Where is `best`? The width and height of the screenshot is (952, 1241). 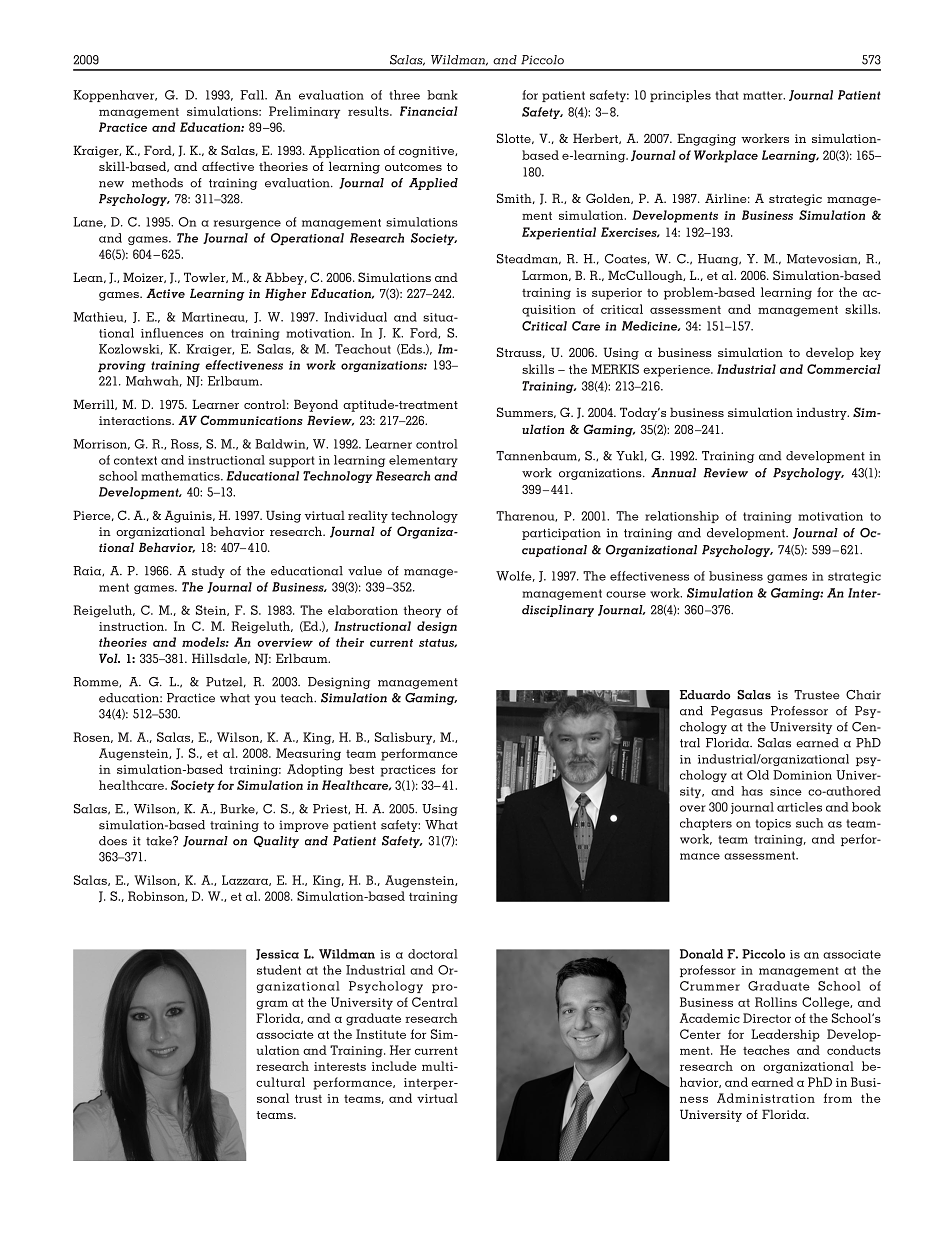
best is located at coordinates (361, 769).
